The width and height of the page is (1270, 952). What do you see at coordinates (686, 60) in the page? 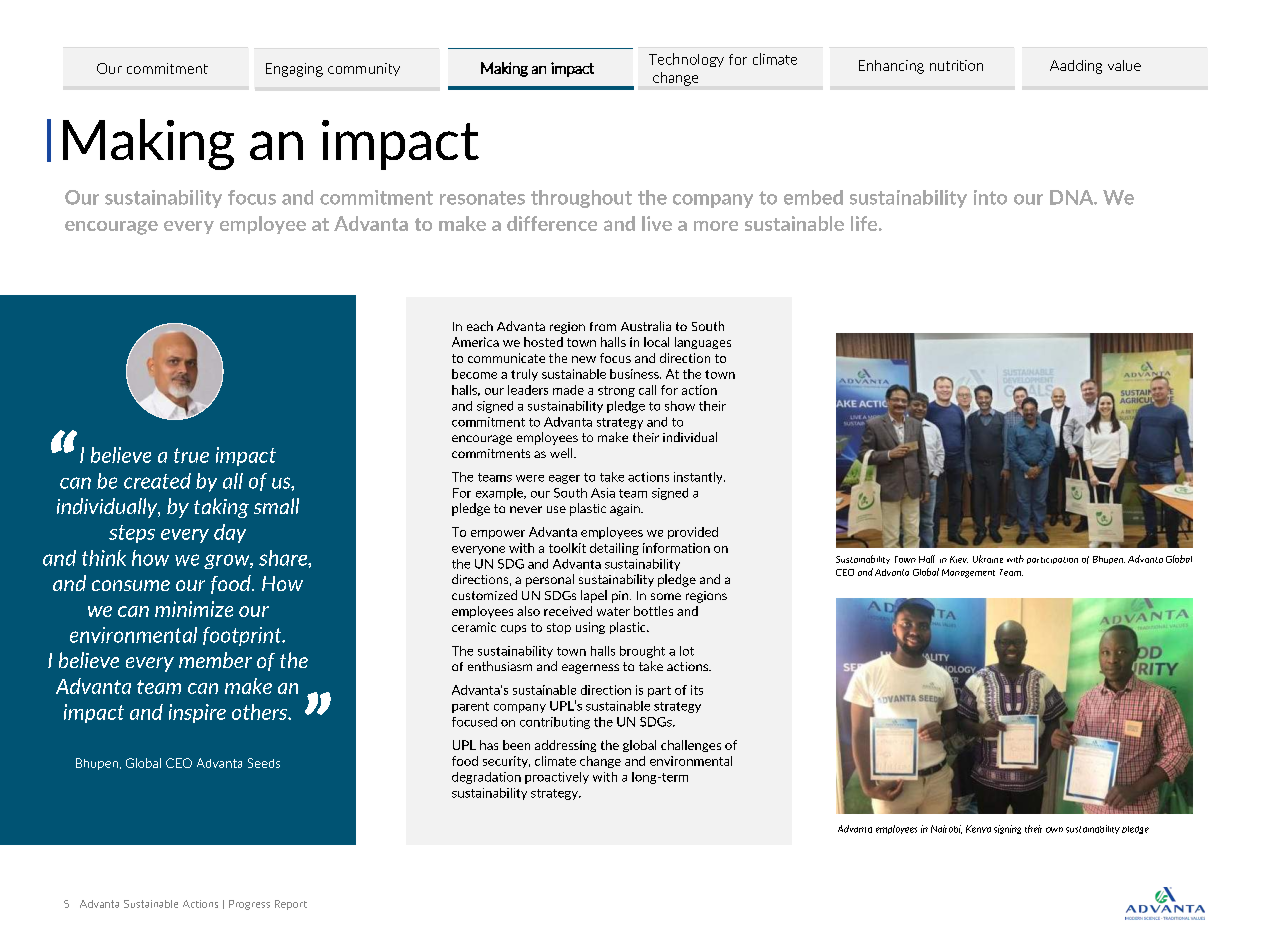
I see `Technology` at bounding box center [686, 60].
